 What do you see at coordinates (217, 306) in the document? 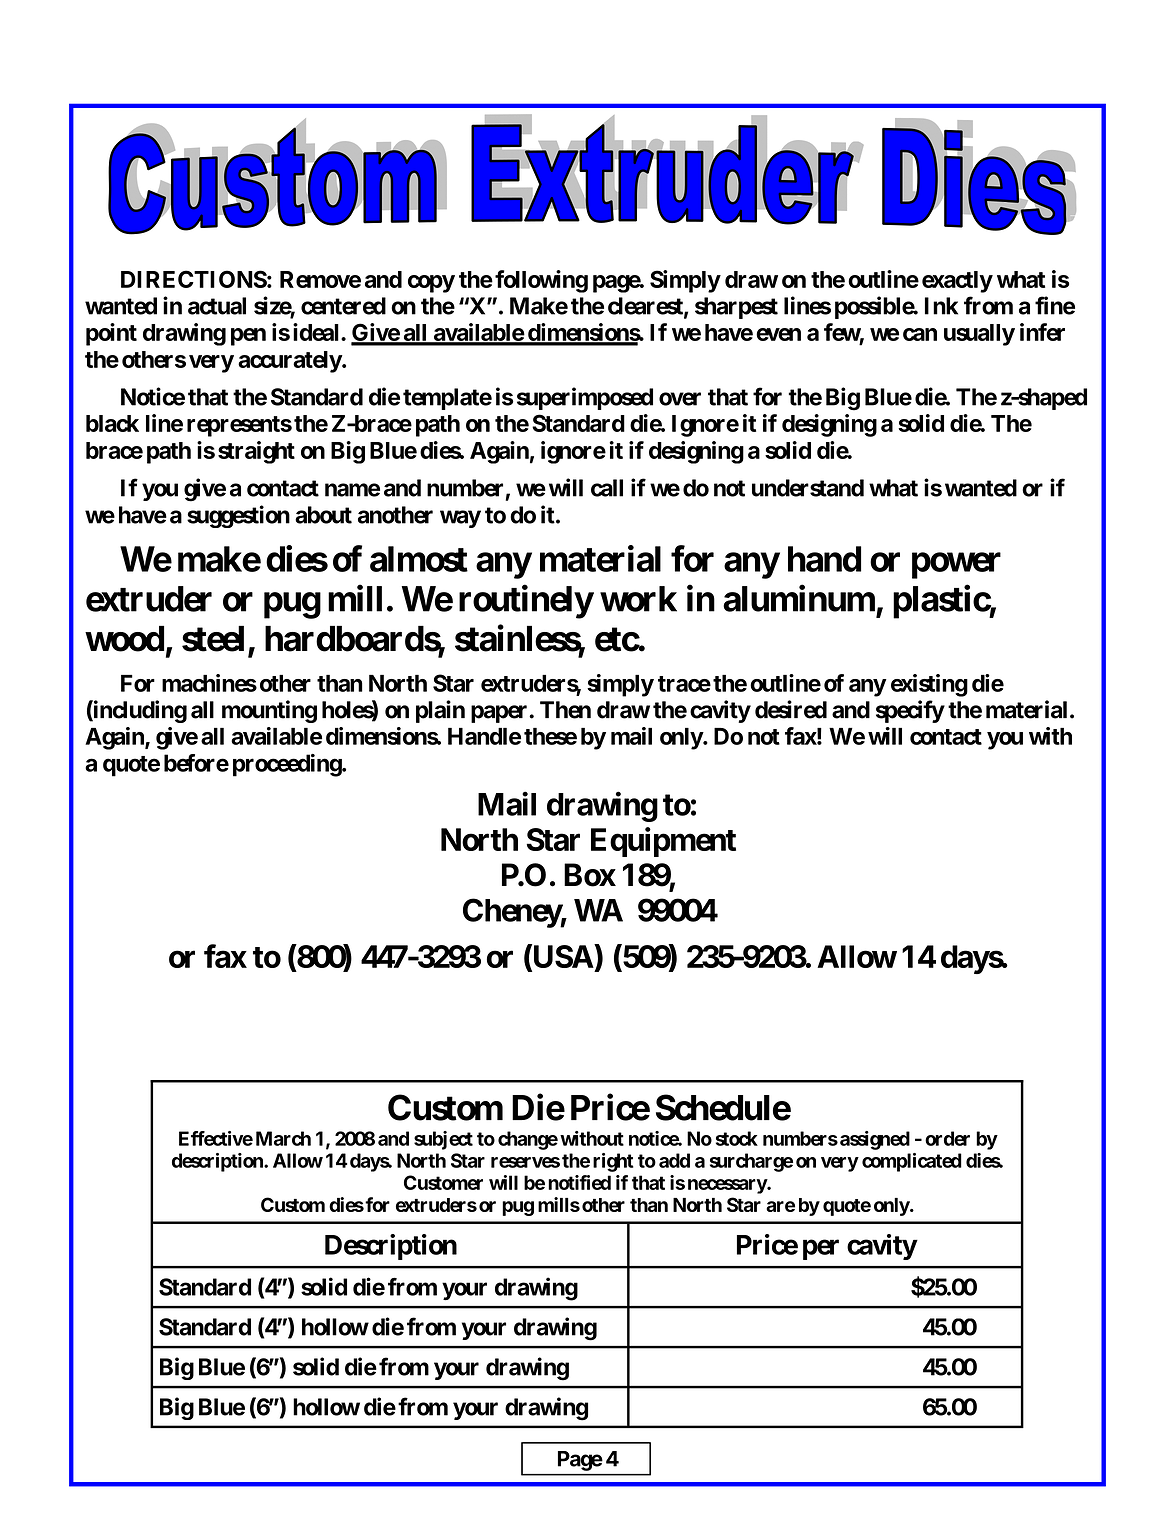
I see `actual` at bounding box center [217, 306].
